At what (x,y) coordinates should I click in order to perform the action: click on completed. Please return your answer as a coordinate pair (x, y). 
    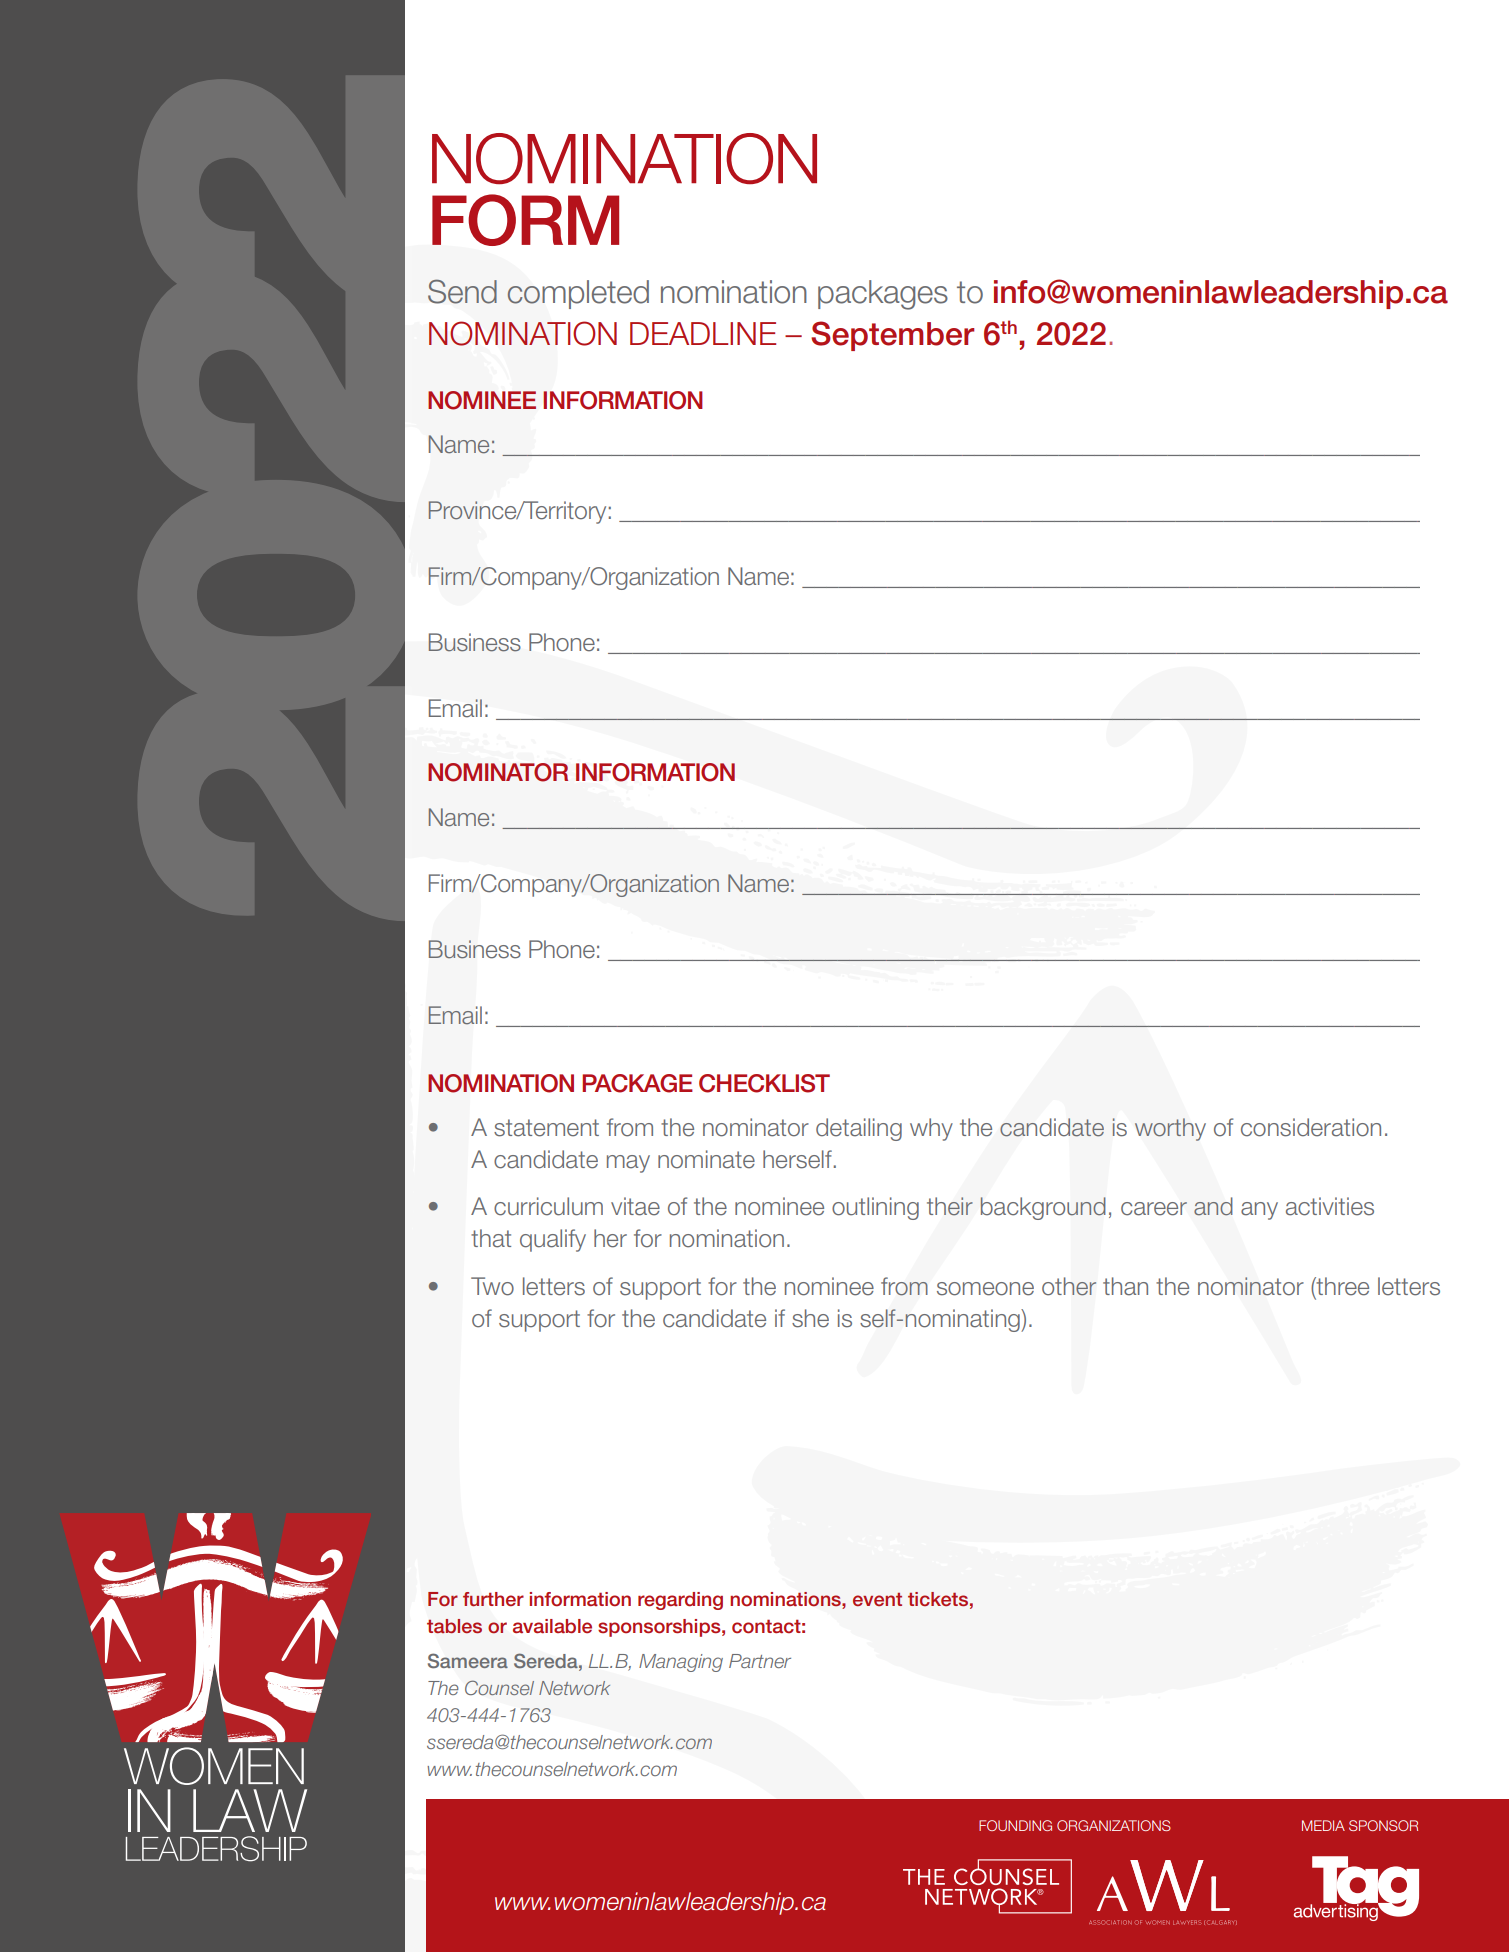
    Looking at the image, I should click on (578, 294).
